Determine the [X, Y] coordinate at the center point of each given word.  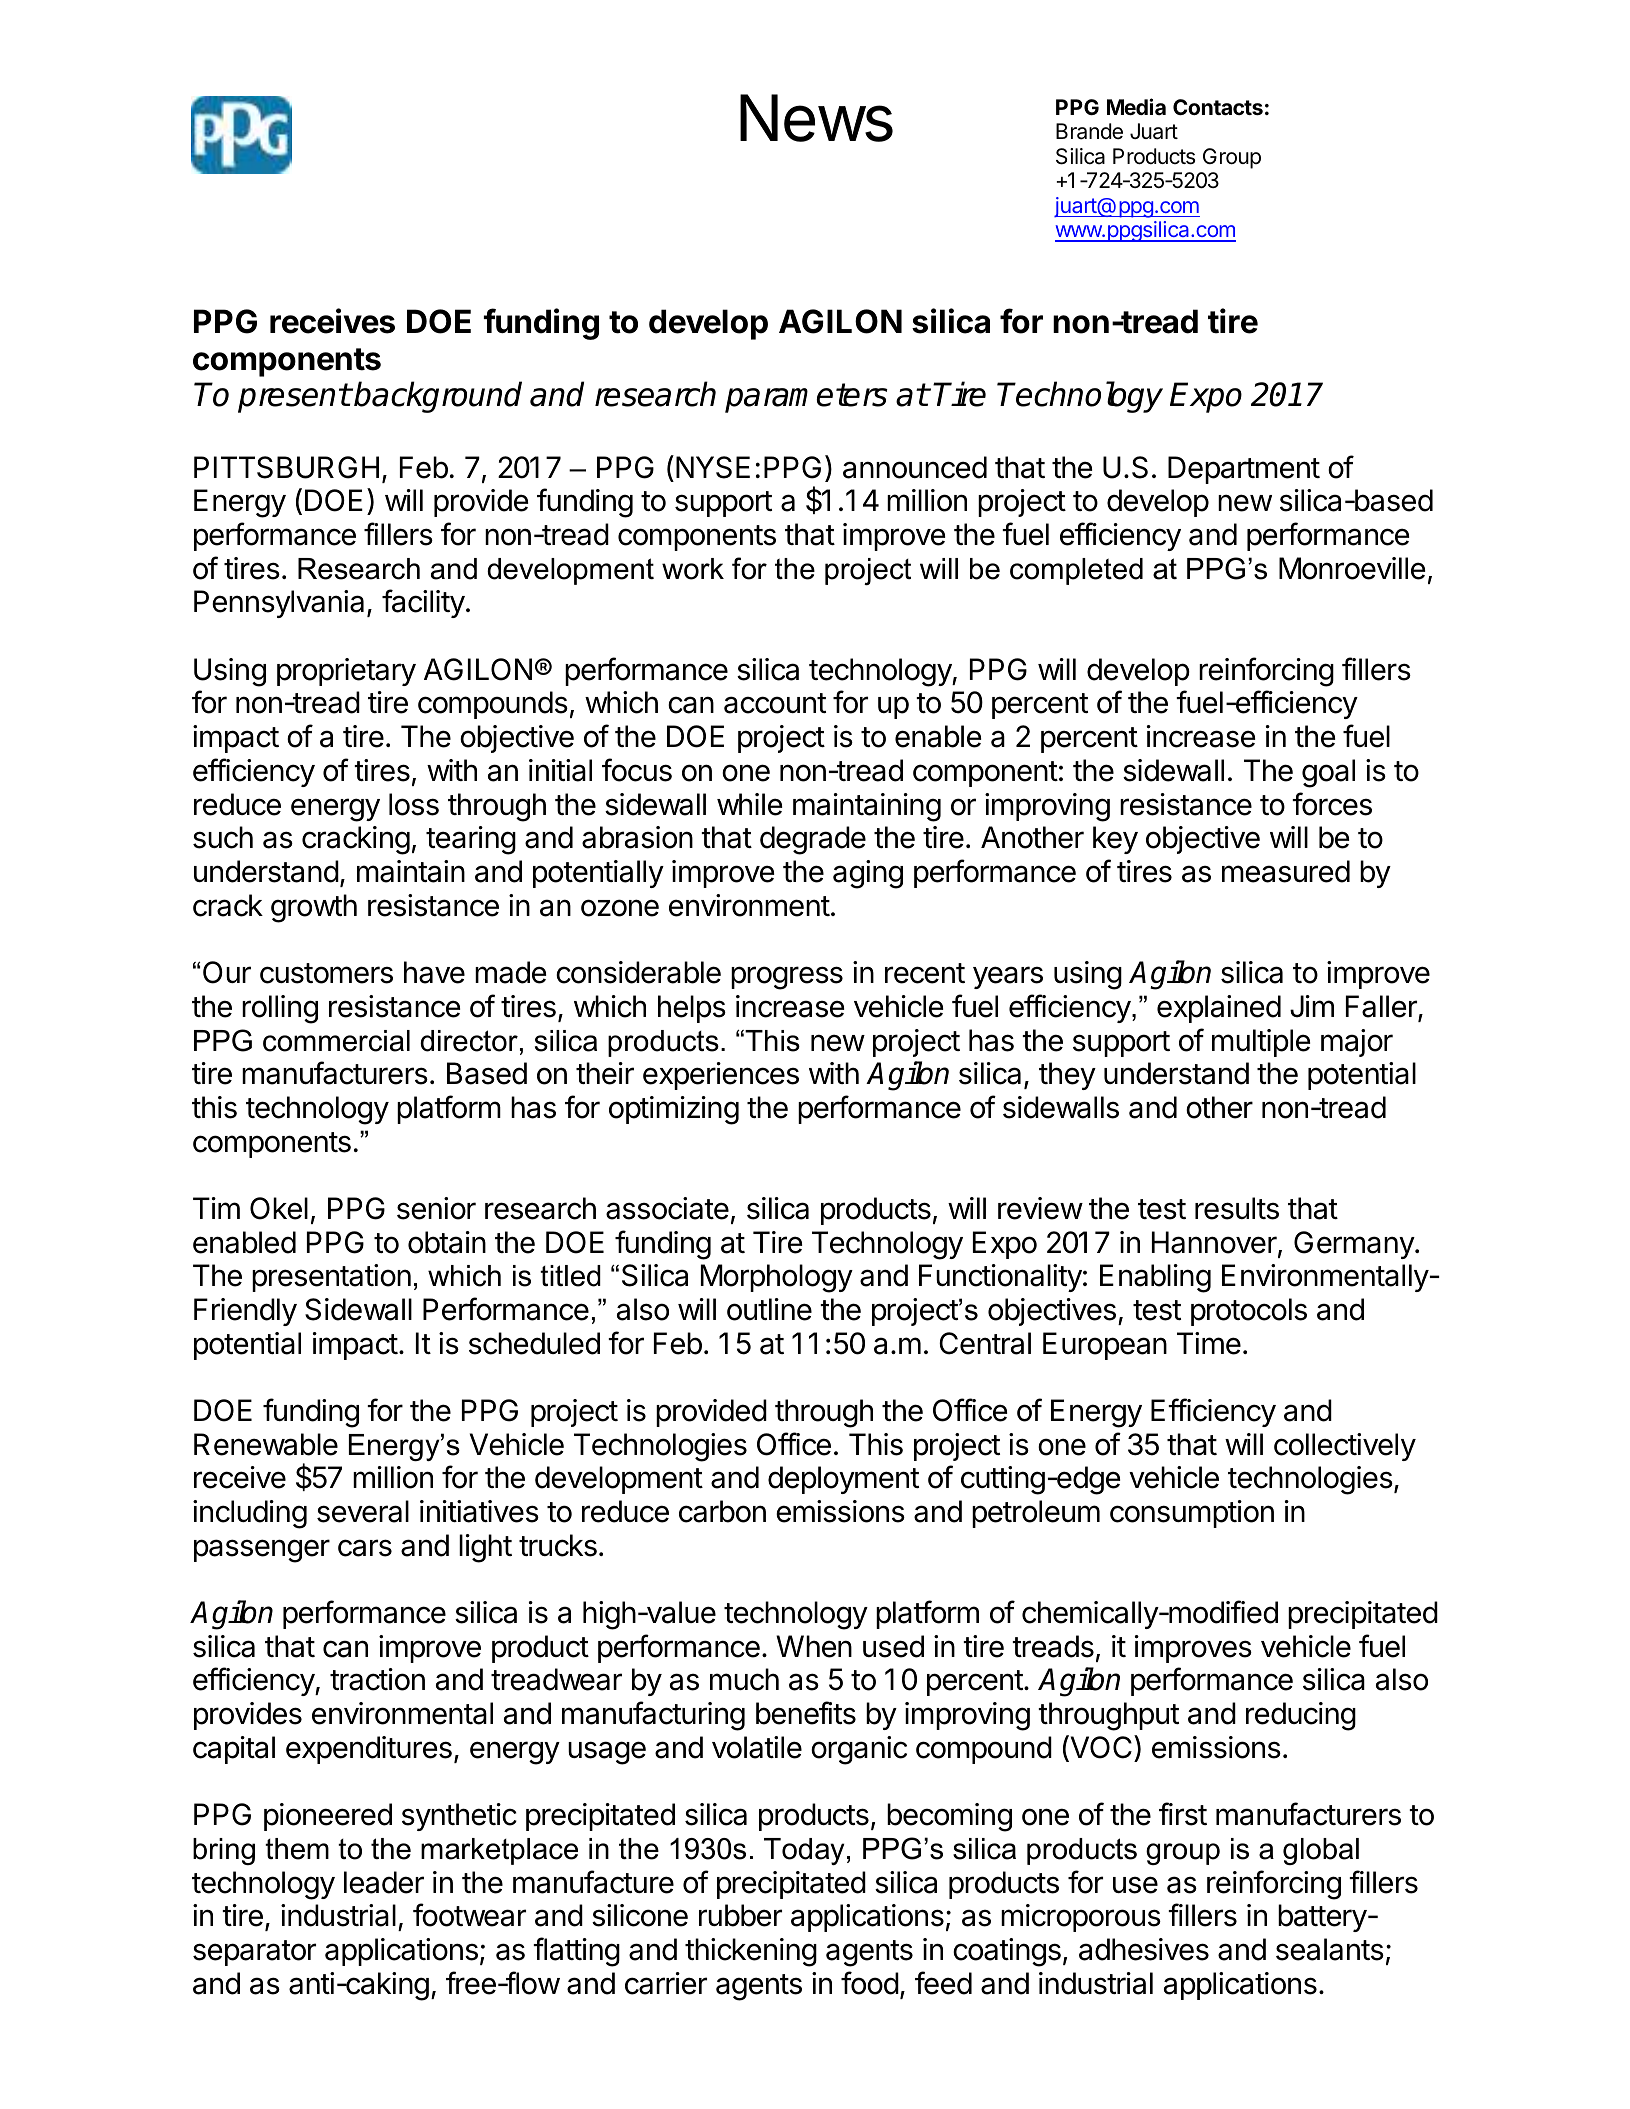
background [438, 397]
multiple [1261, 1043]
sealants [1330, 1949]
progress [787, 978]
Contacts [1218, 107]
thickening [751, 1952]
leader [384, 1882]
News [816, 118]
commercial [336, 1041]
